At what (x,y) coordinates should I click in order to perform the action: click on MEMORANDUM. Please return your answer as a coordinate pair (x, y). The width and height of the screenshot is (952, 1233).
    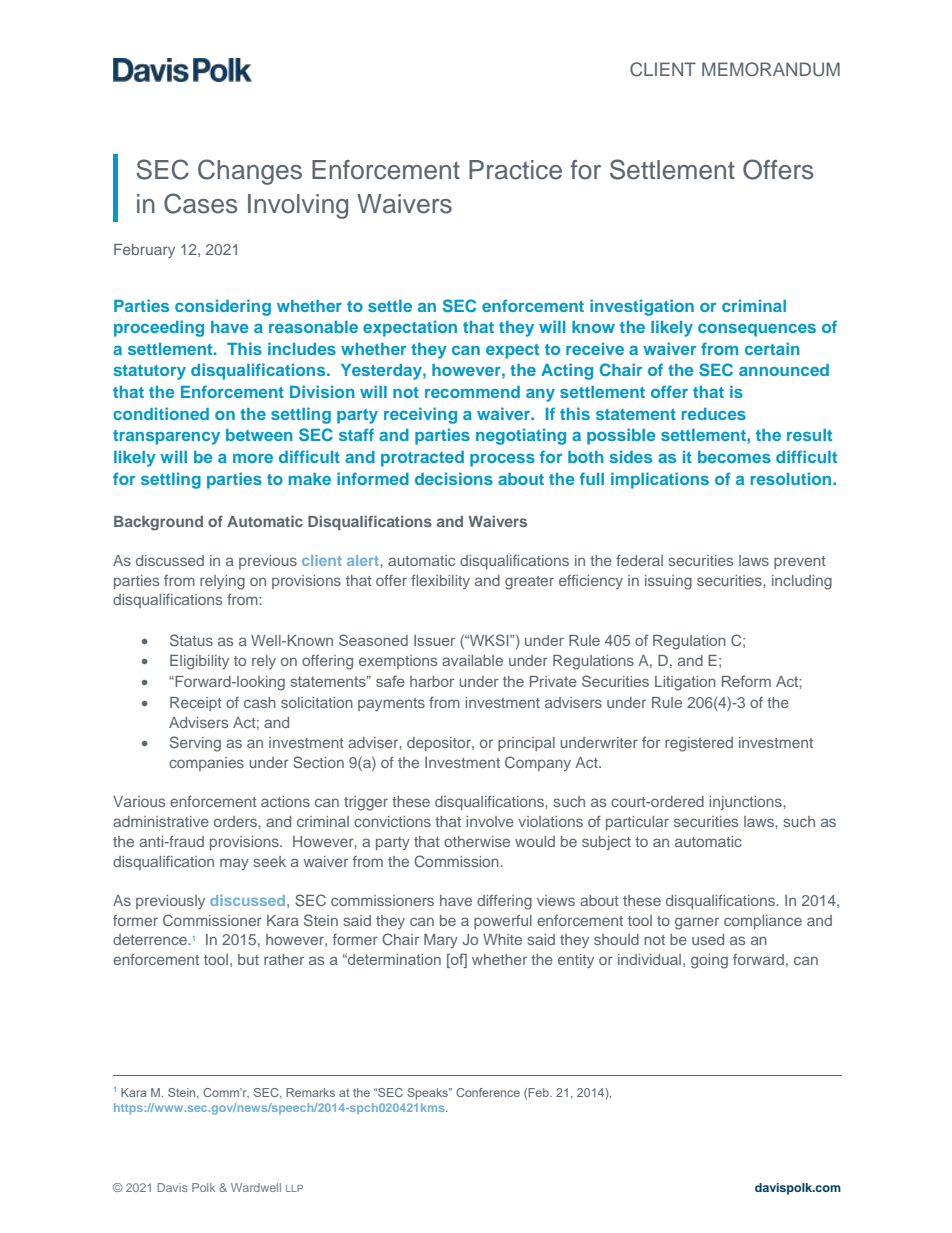
    Looking at the image, I should click on (771, 69).
